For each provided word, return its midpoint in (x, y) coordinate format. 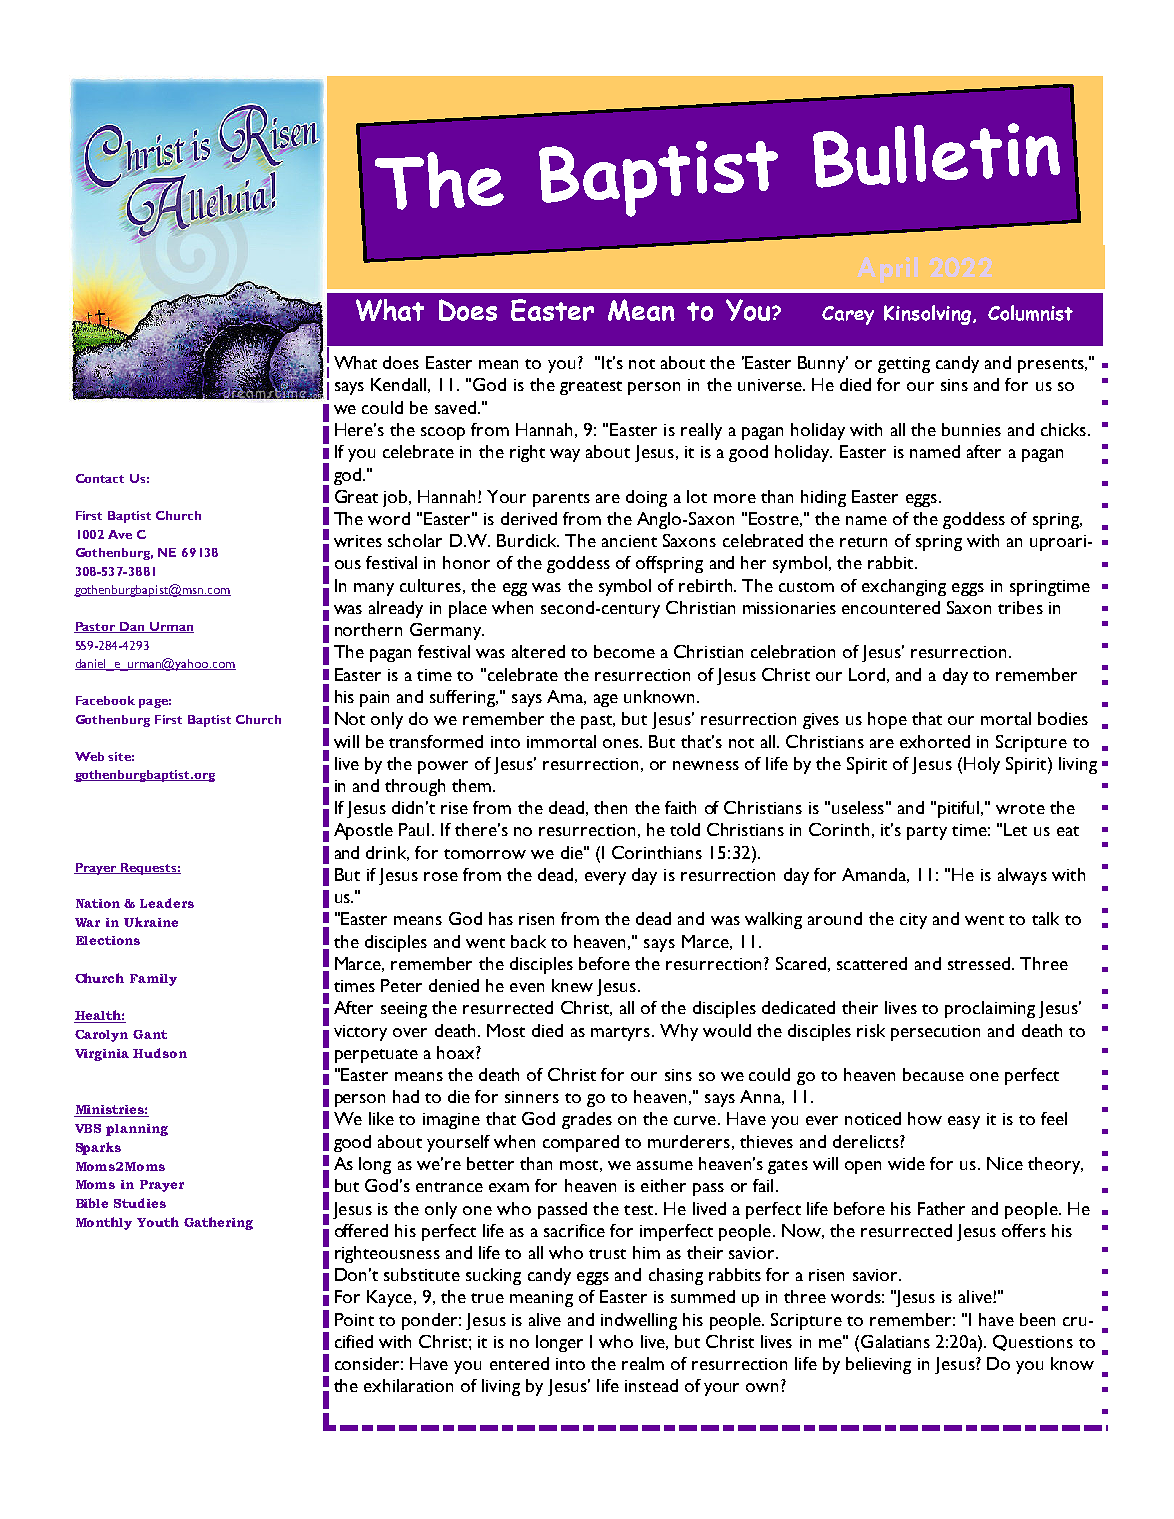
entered (519, 1363)
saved (455, 407)
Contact (100, 478)
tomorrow (485, 854)
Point (354, 1319)
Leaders (167, 903)
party (927, 833)
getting (904, 365)
